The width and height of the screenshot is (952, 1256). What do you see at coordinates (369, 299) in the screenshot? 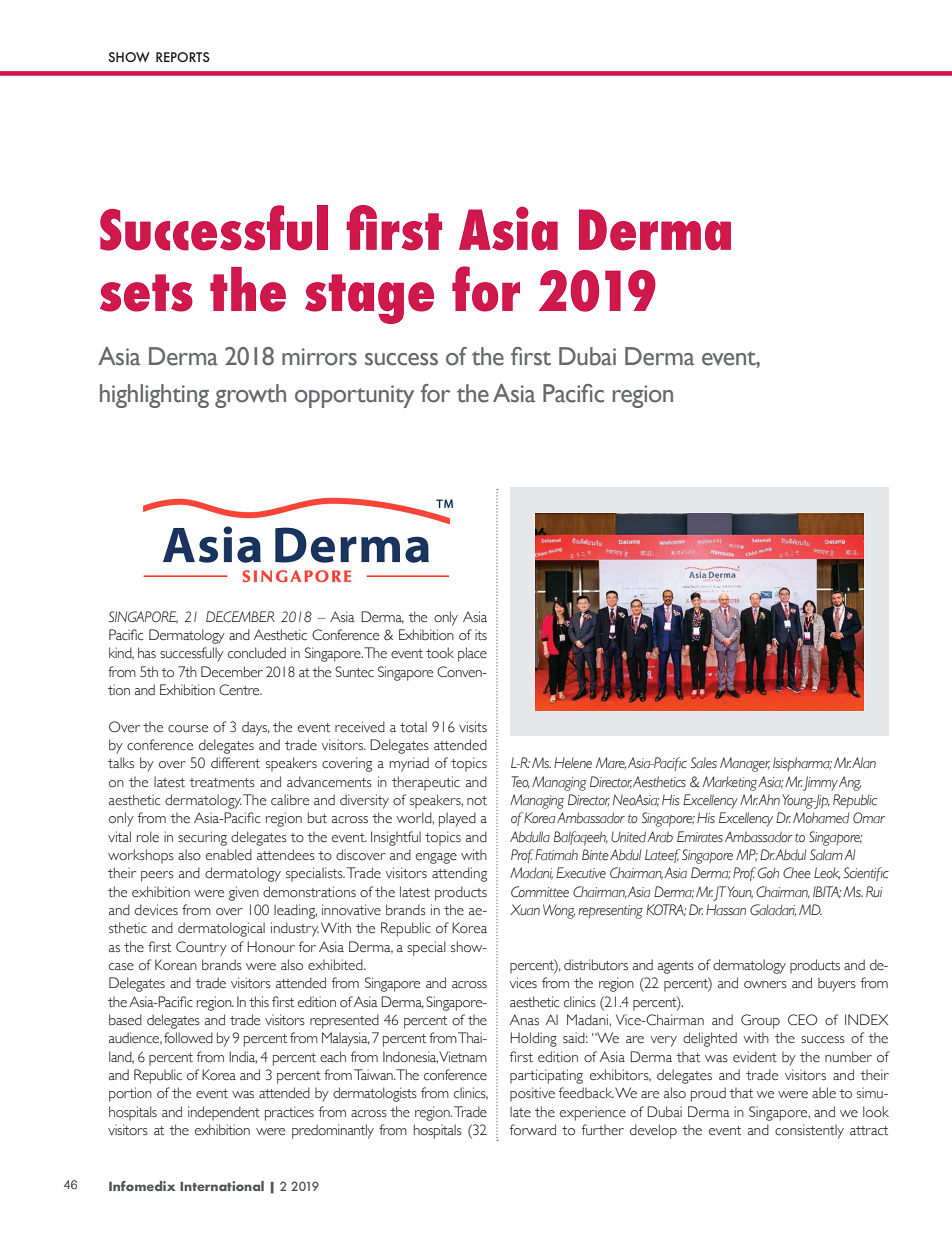
I see `stage` at bounding box center [369, 299].
